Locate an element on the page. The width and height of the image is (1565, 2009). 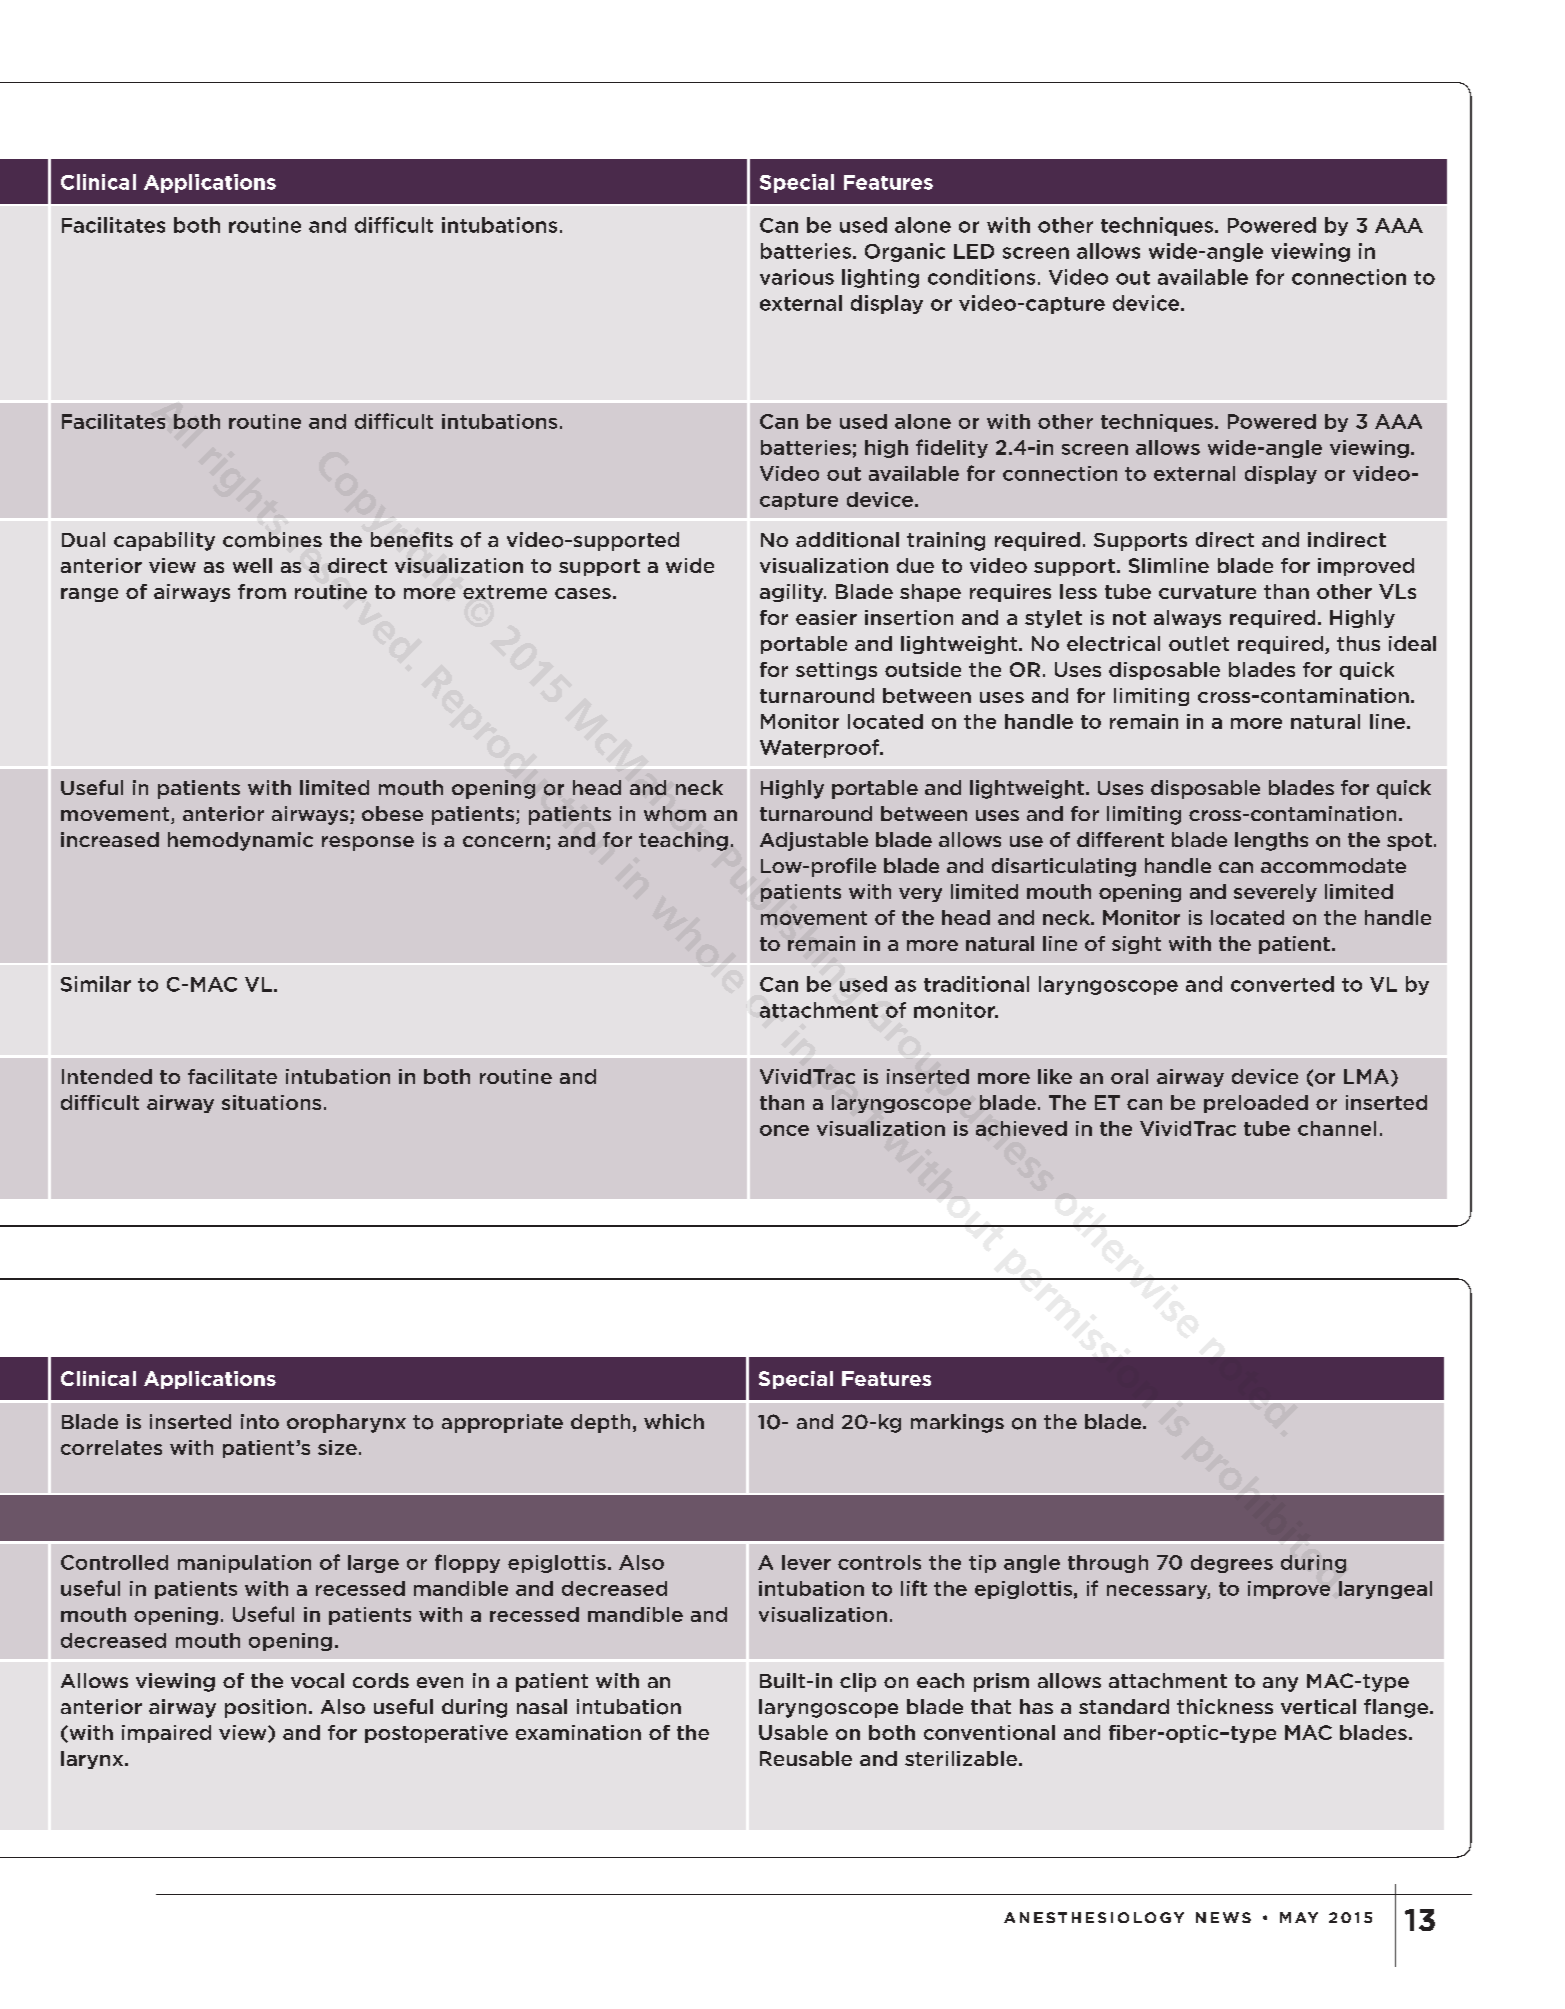
situations is located at coordinates (271, 1102).
